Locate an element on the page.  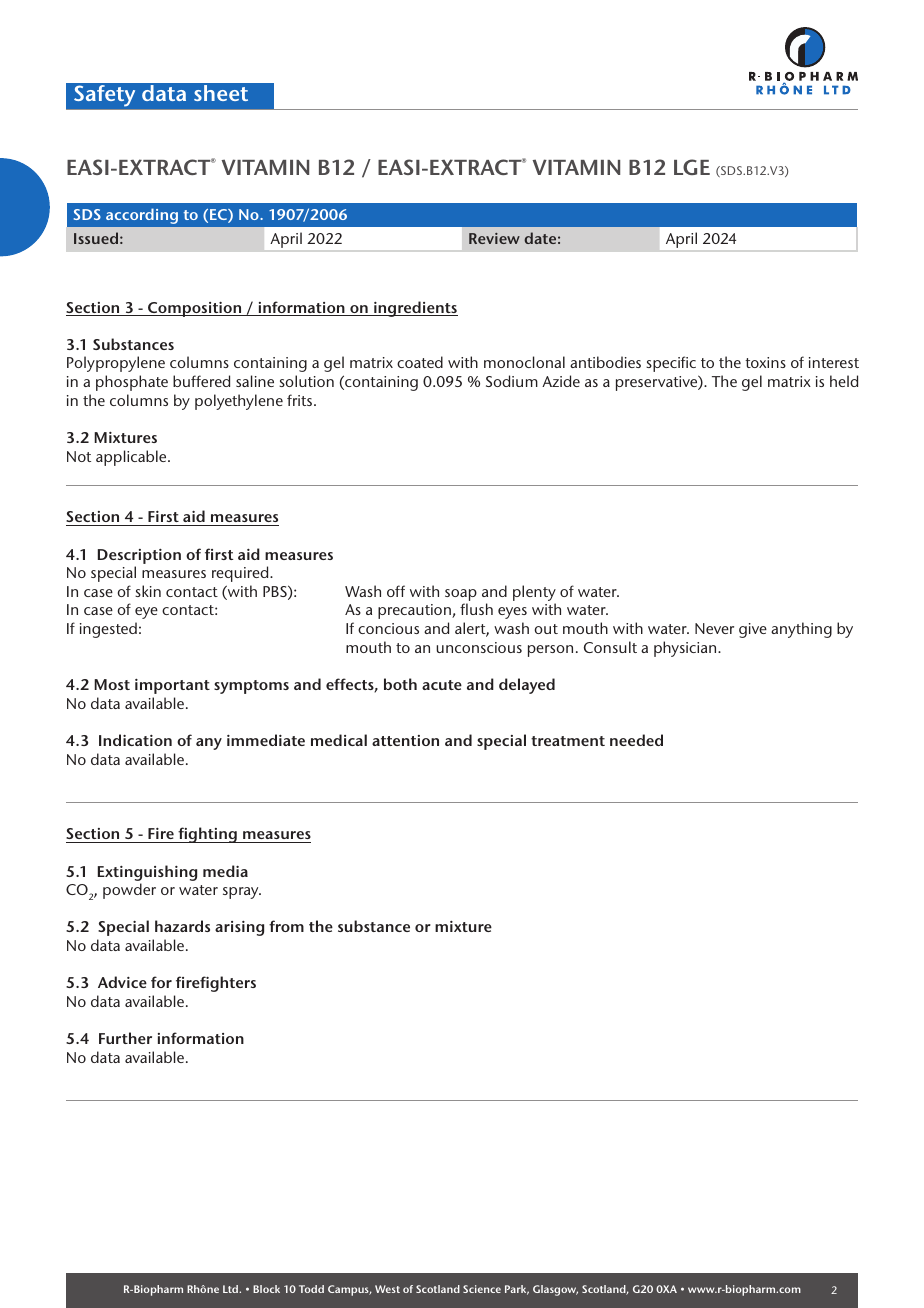
Review is located at coordinates (494, 238).
